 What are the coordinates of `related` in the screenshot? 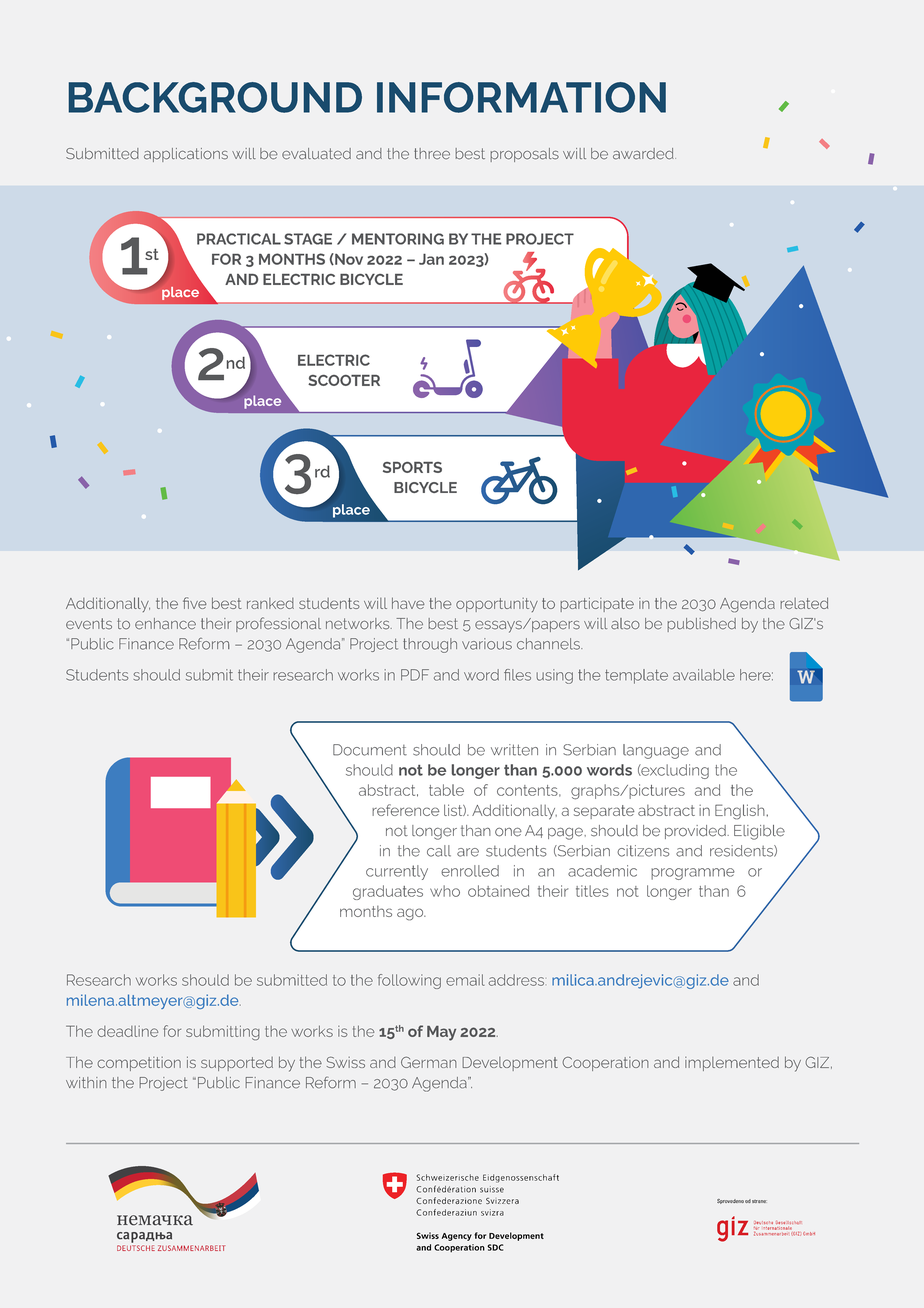 It's located at (804, 603).
